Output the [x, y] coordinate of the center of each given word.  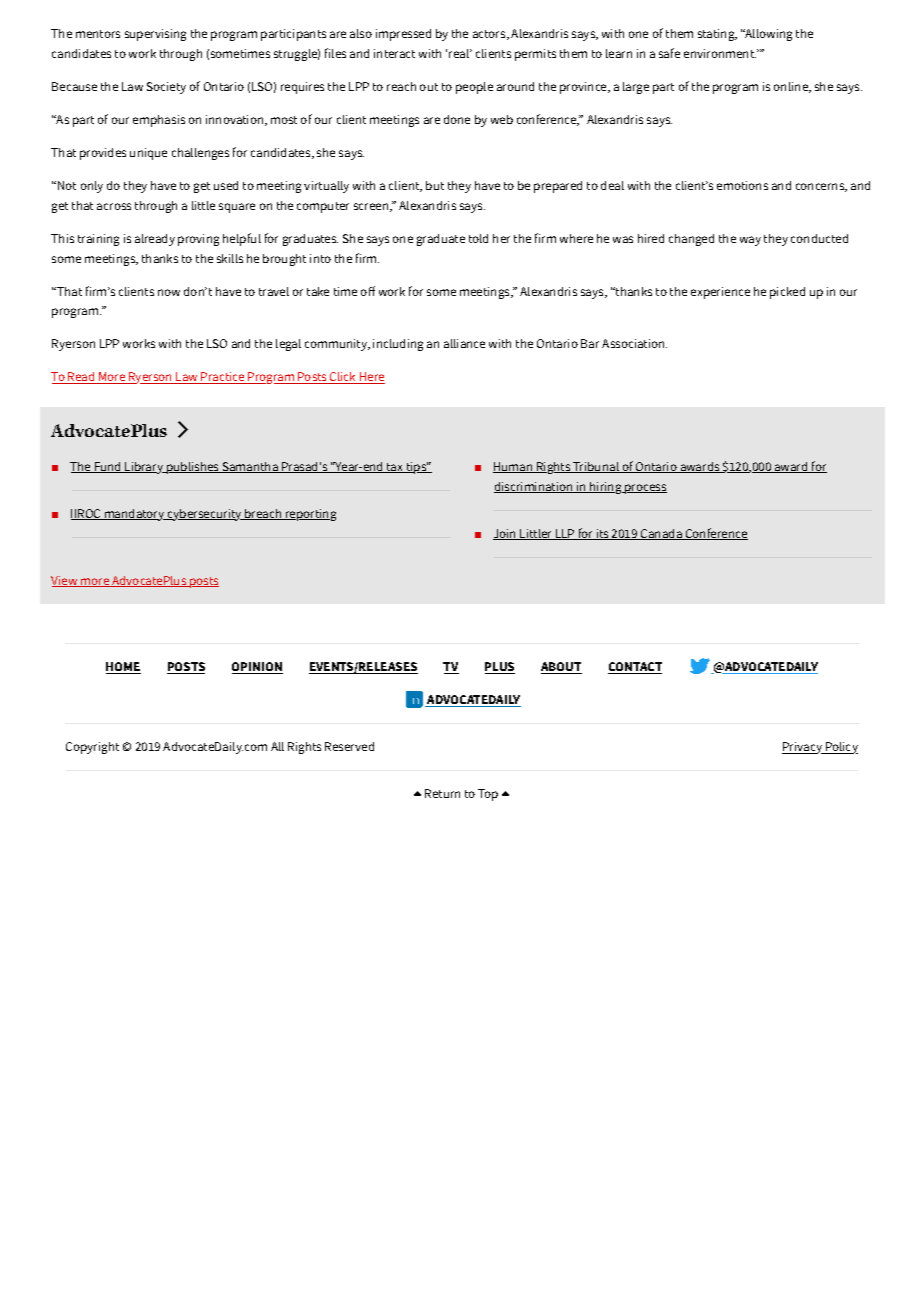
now [169, 292]
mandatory [135, 515]
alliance [464, 343]
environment [720, 53]
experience [720, 293]
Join [506, 534]
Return [442, 793]
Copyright [92, 748]
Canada [661, 534]
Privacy [803, 748]
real [460, 53]
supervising [155, 35]
